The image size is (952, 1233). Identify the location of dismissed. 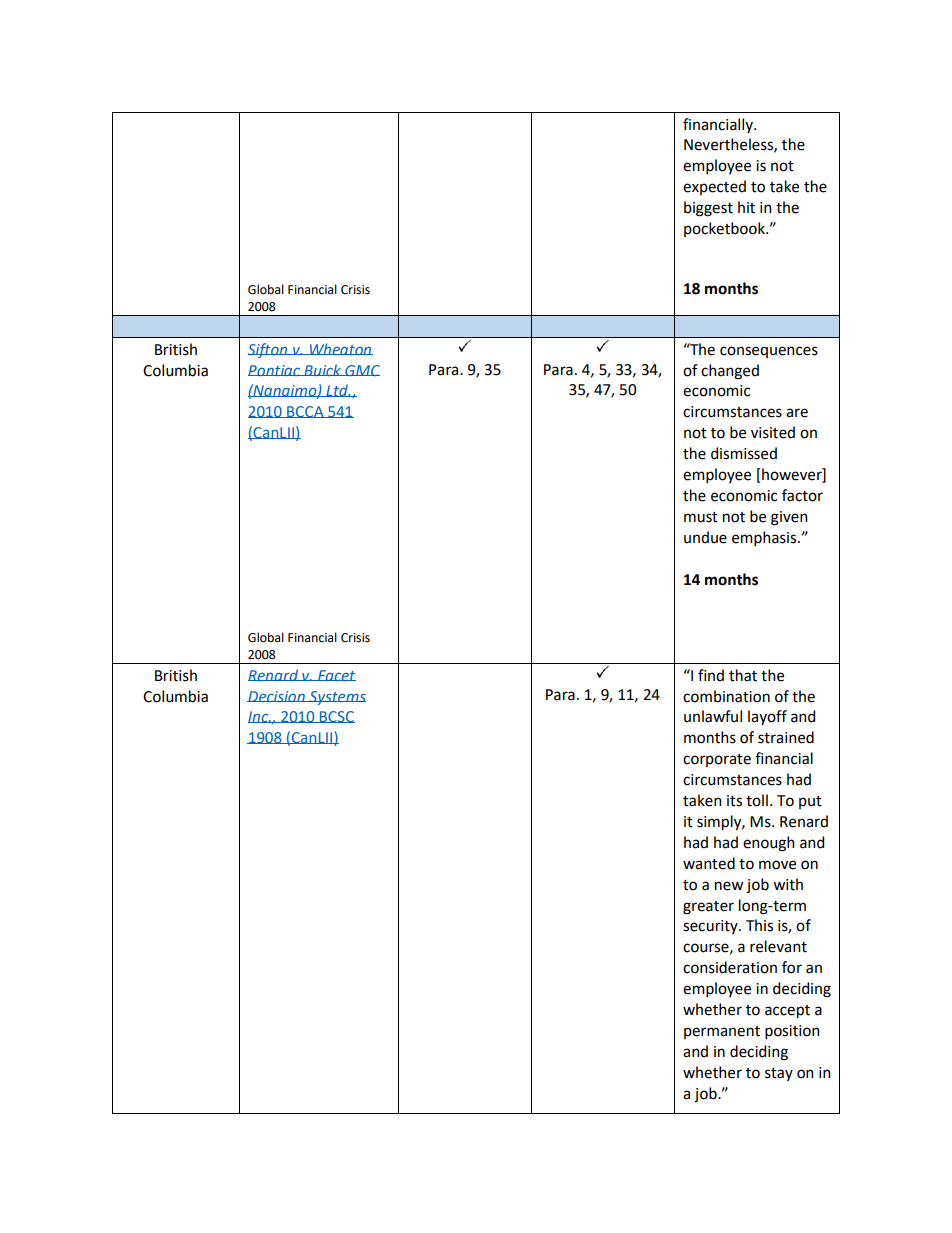
(744, 453).
